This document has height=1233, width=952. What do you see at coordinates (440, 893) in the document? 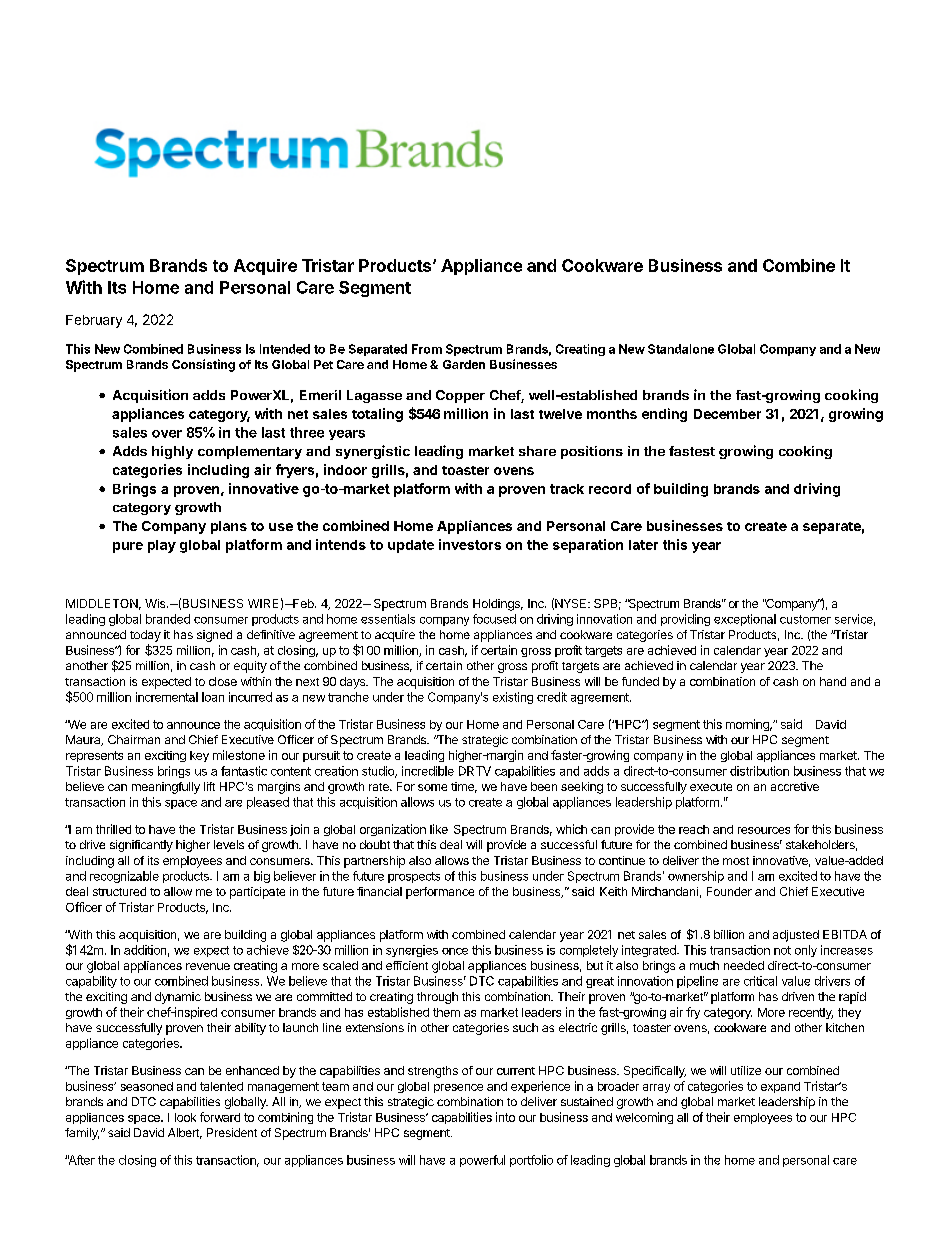
I see `performance` at bounding box center [440, 893].
